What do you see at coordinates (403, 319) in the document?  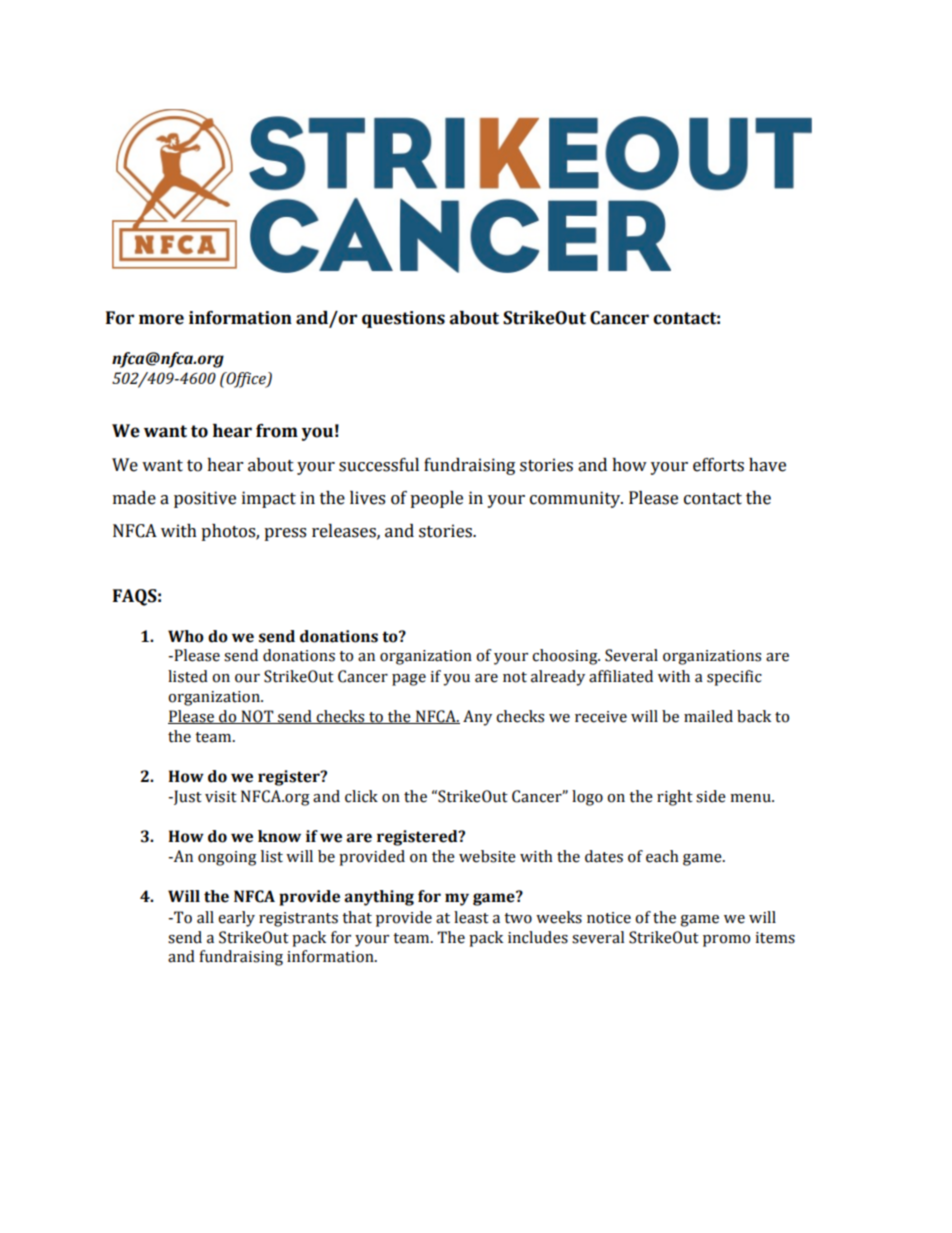 I see `questions` at bounding box center [403, 319].
